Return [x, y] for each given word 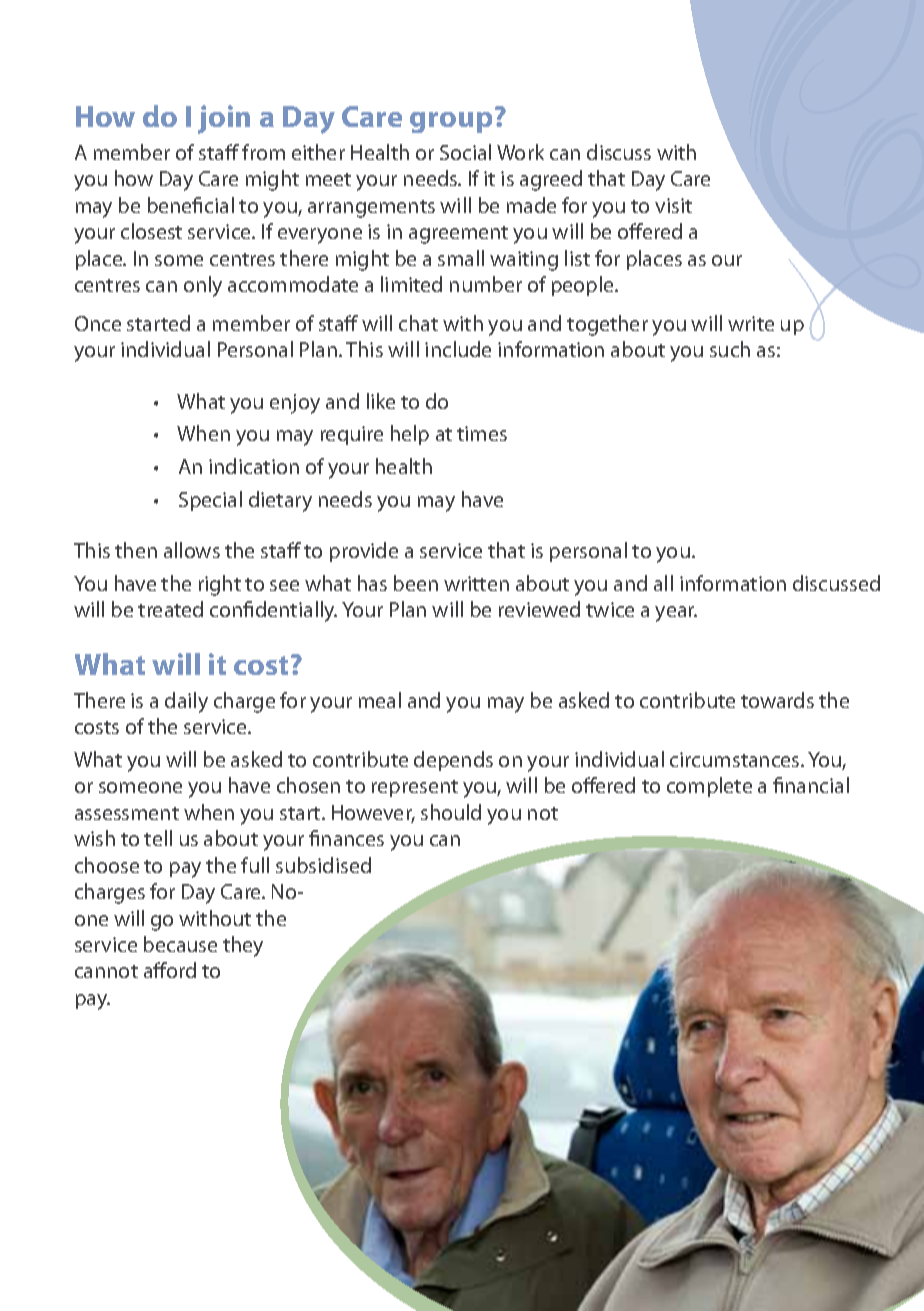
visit [673, 205]
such [730, 349]
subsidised [323, 865]
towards [777, 700]
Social [465, 152]
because [180, 944]
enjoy [295, 404]
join [224, 119]
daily [186, 702]
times [482, 433]
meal [380, 700]
